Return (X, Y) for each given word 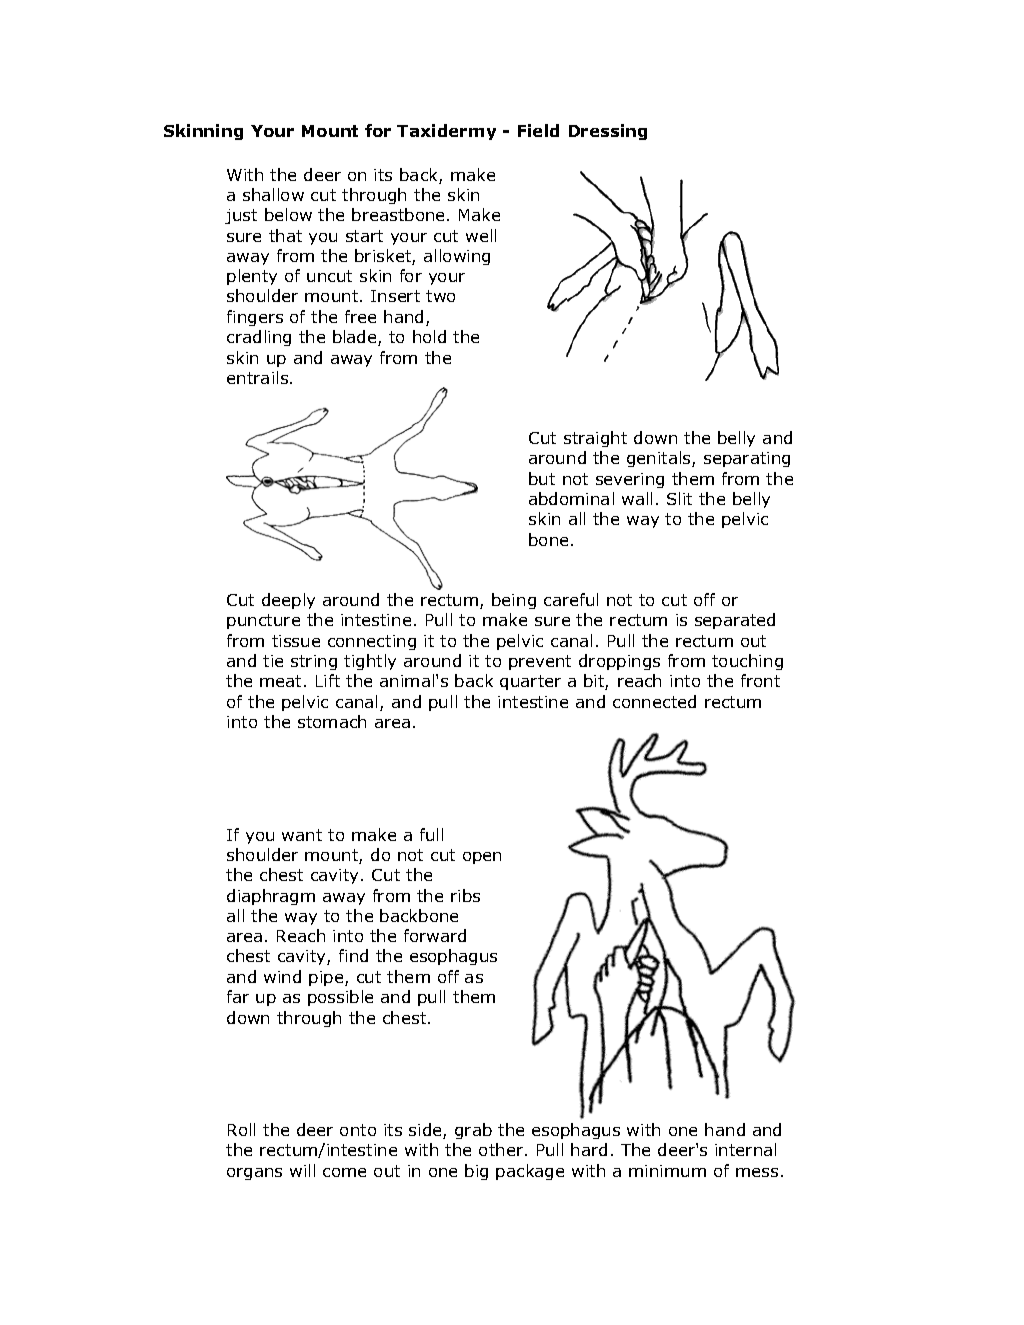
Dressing (608, 132)
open (482, 858)
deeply (288, 601)
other (502, 1149)
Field (538, 130)
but (542, 478)
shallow (273, 194)
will (302, 1170)
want (302, 835)
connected (654, 701)
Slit (679, 498)
